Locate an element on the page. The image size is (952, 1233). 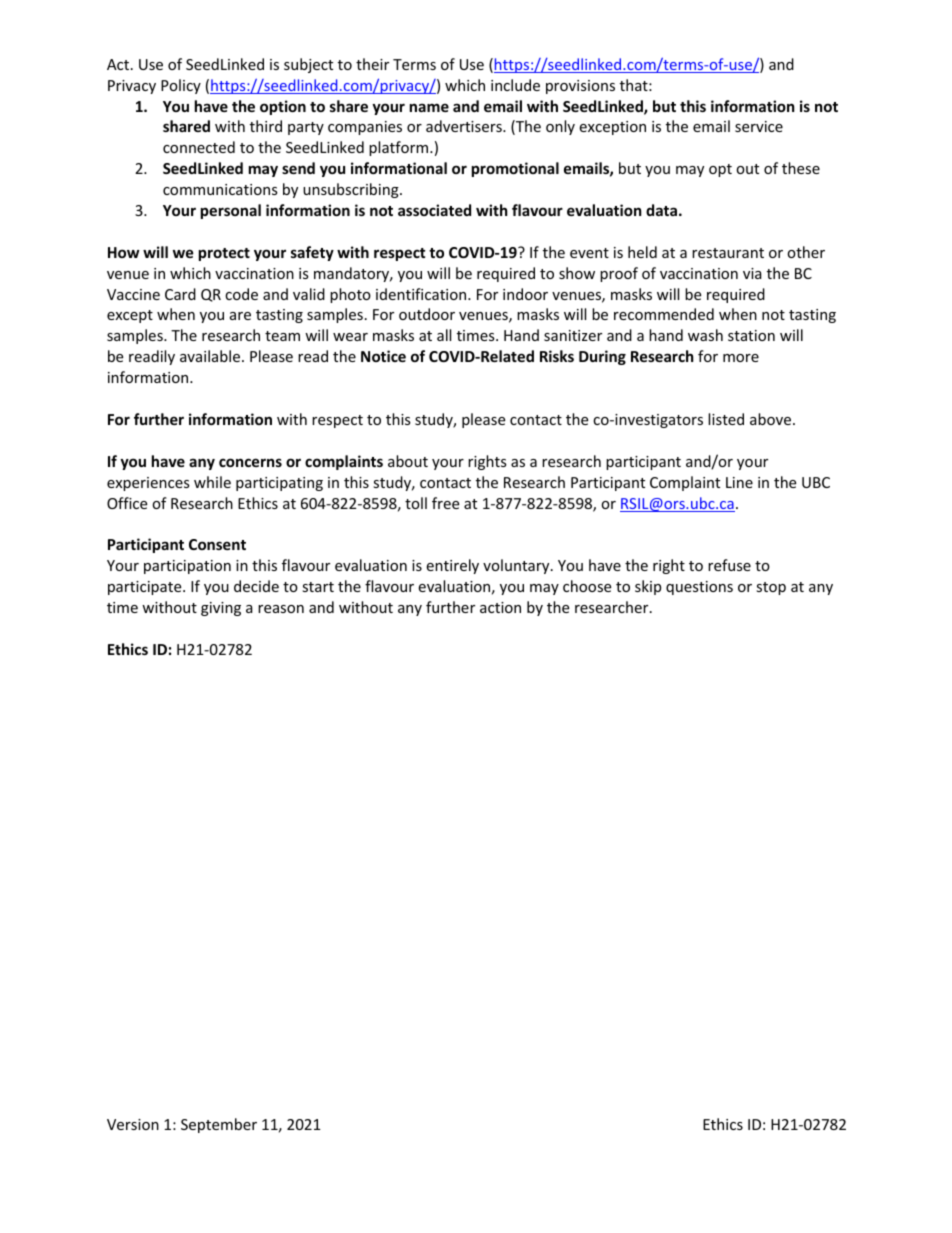
giving is located at coordinates (221, 609).
